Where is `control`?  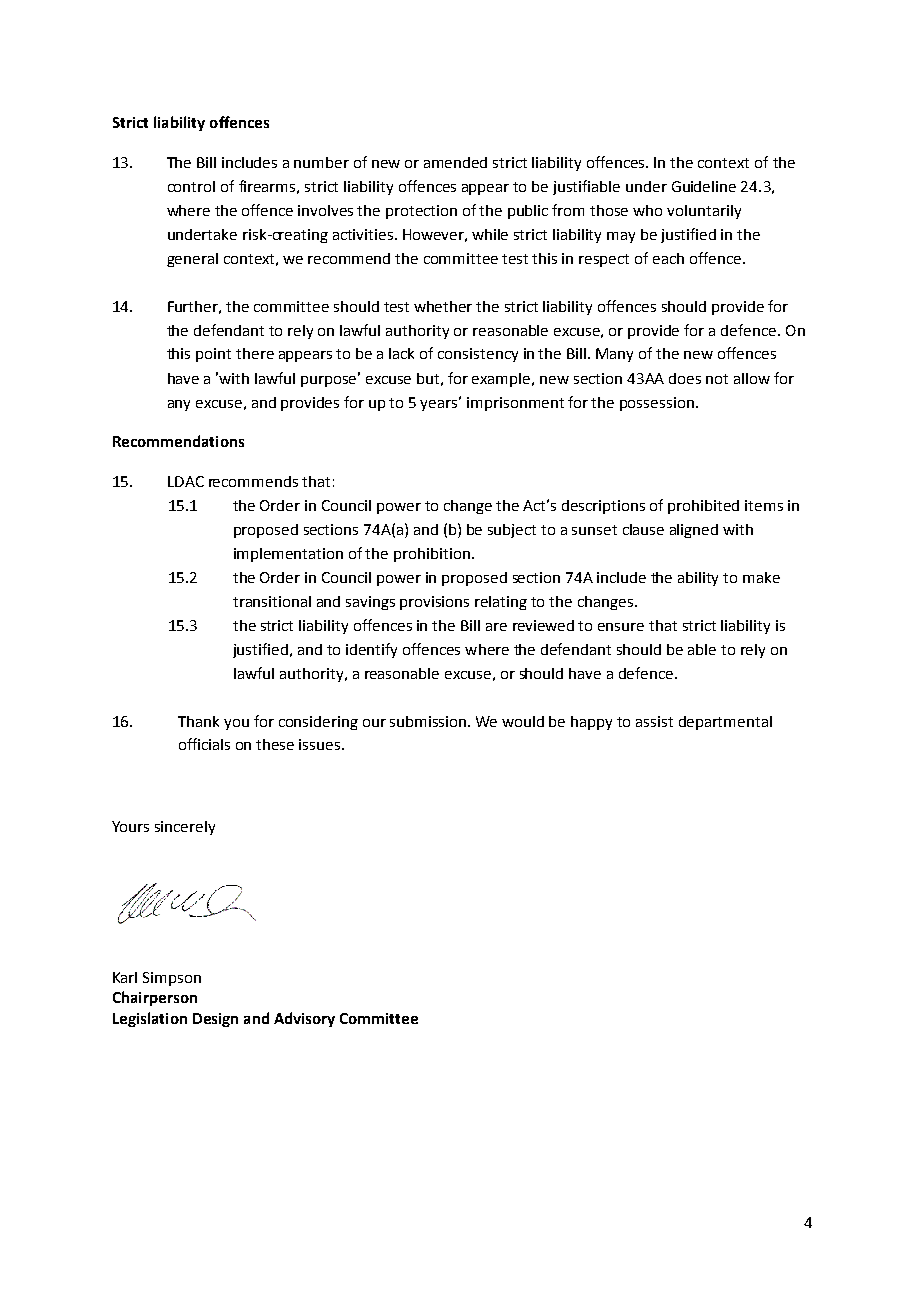 control is located at coordinates (191, 186).
